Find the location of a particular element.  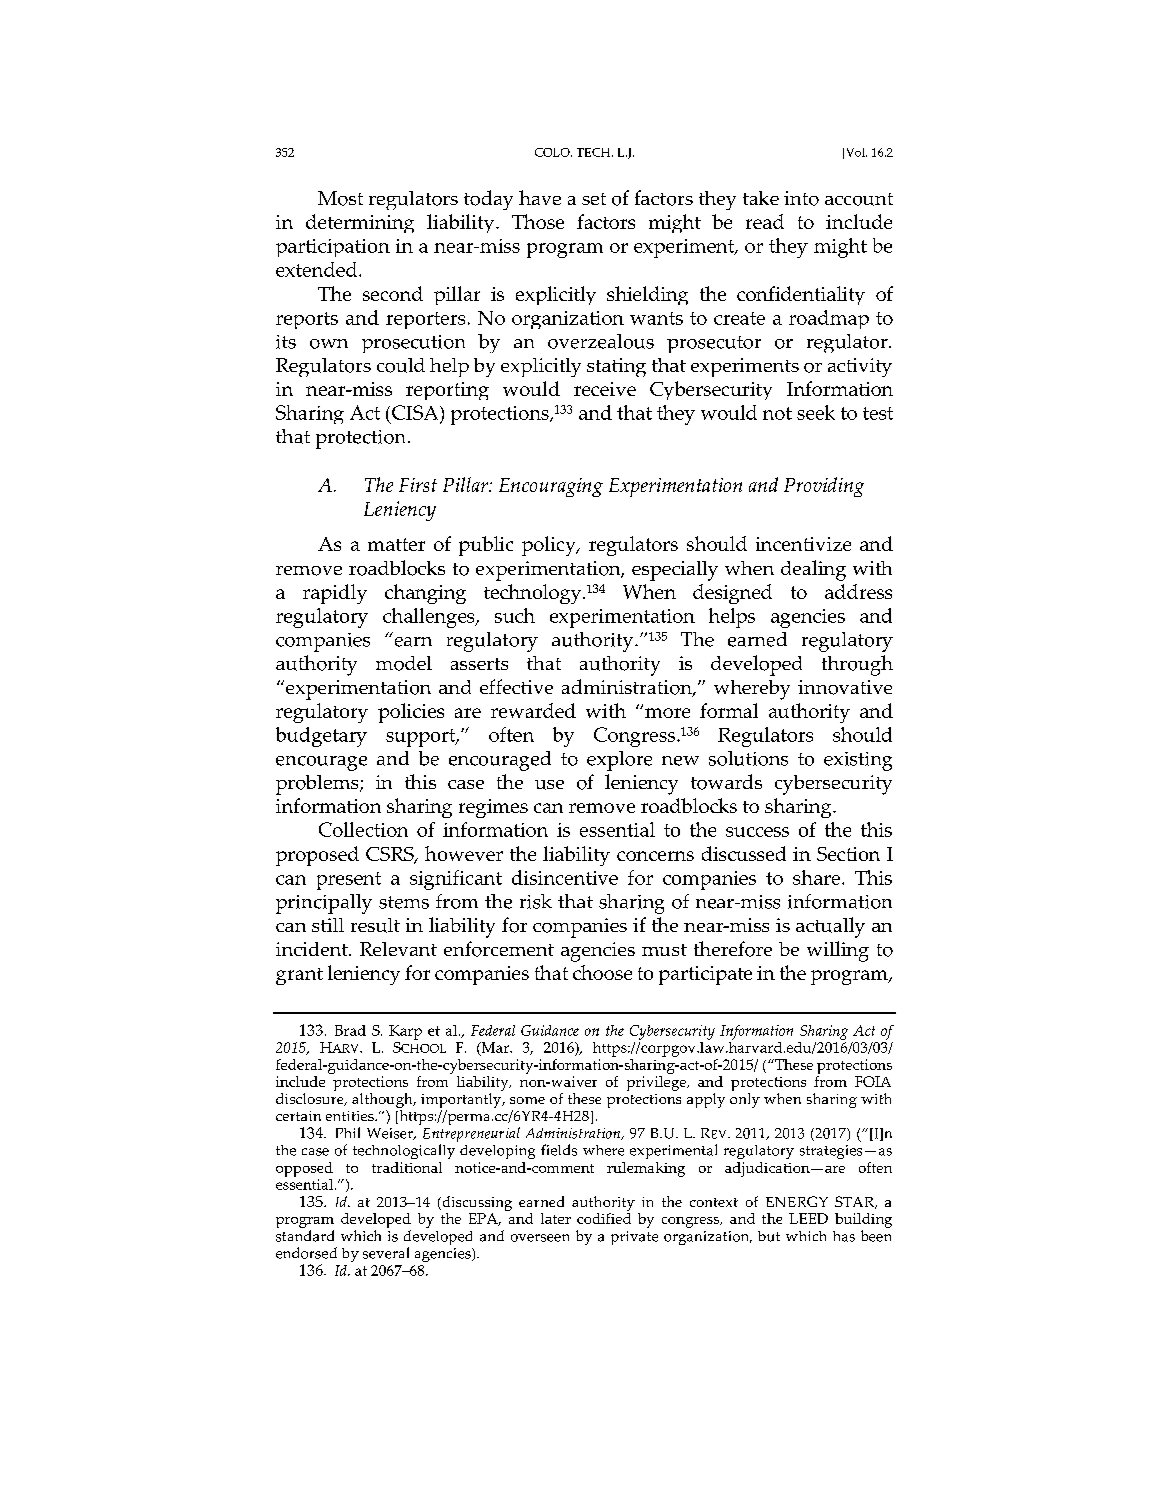

into is located at coordinates (801, 198).
